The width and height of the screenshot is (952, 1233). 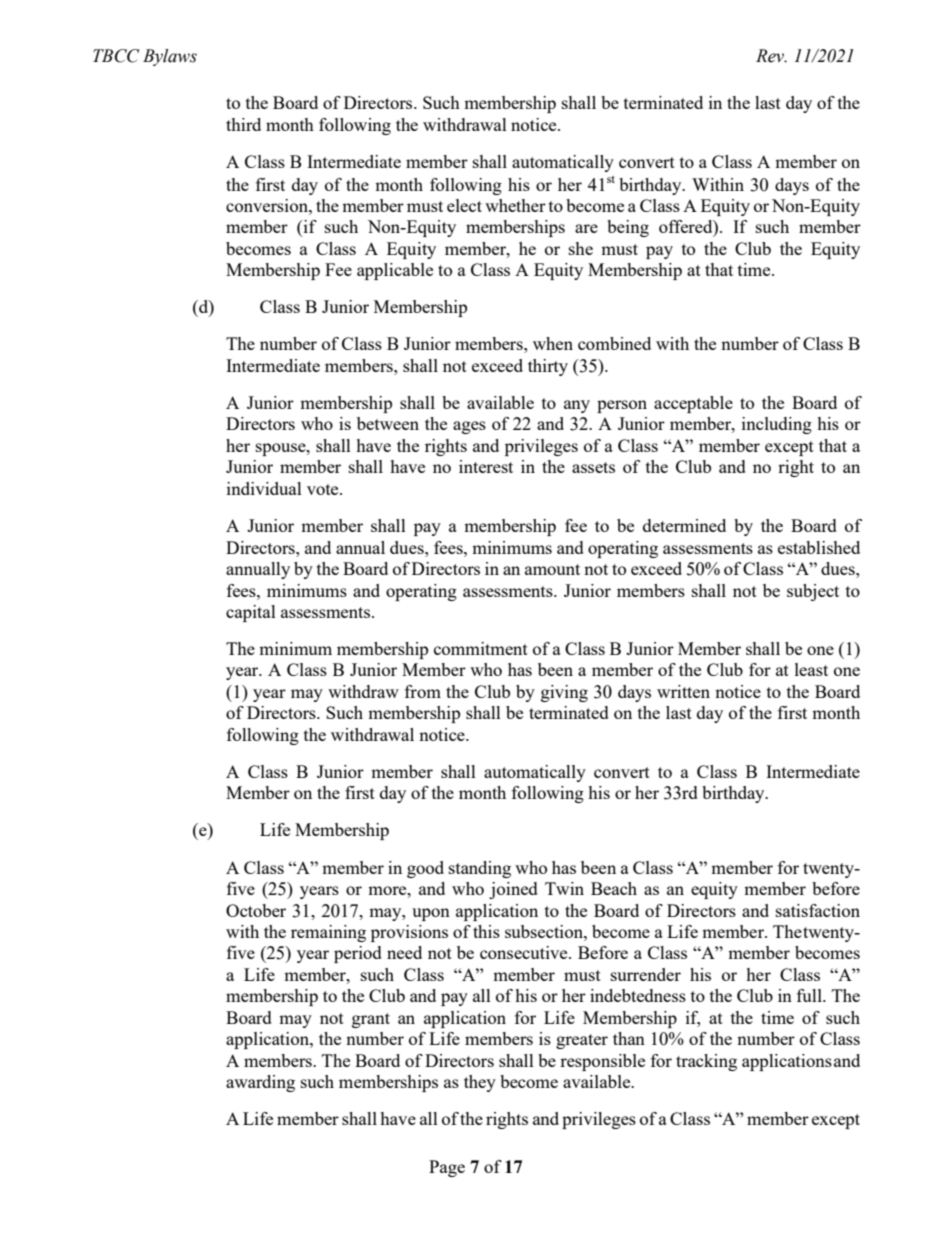 What do you see at coordinates (264, 488) in the screenshot?
I see `individual` at bounding box center [264, 488].
